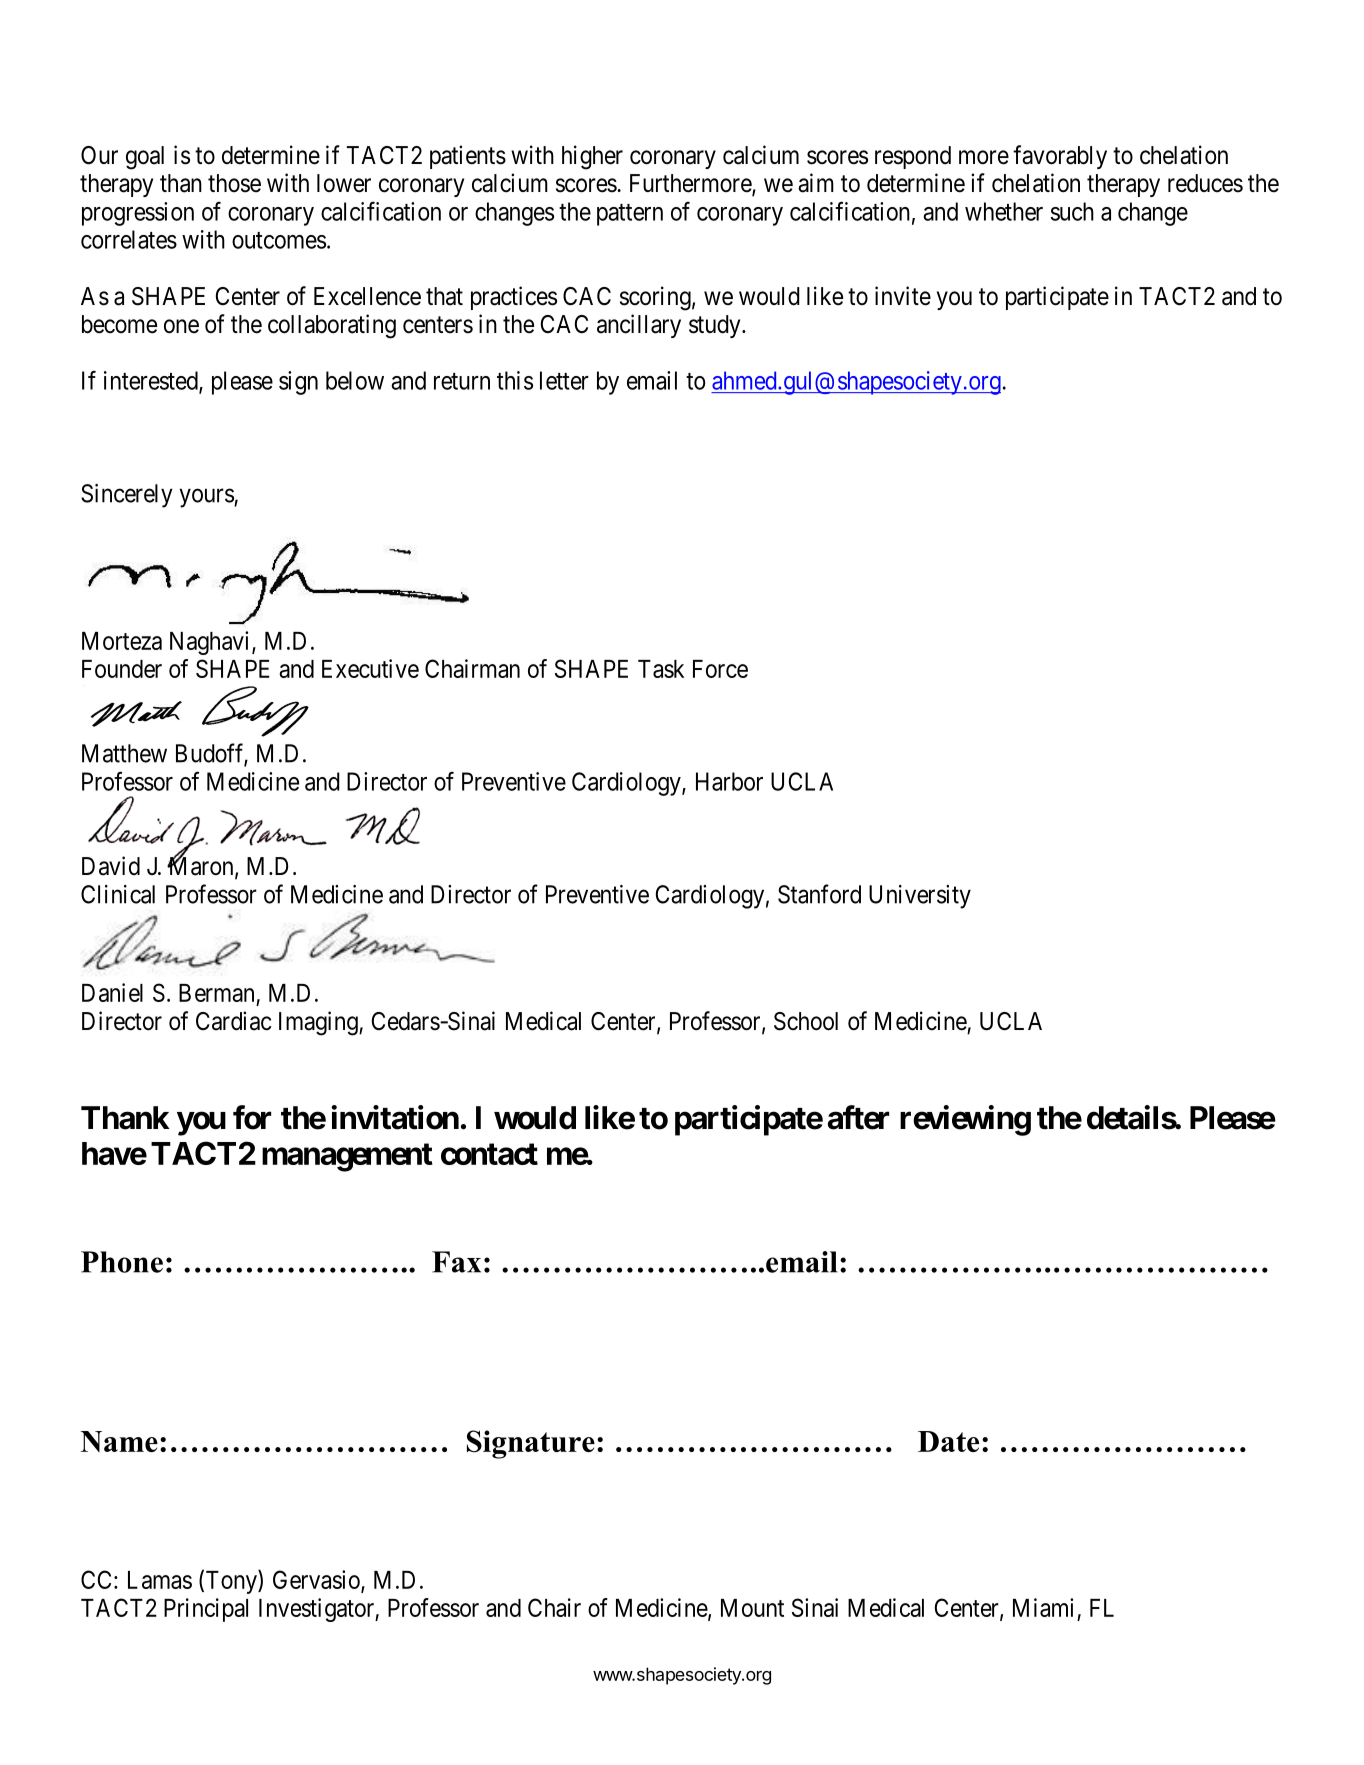 The image size is (1364, 1765). Describe the element at coordinates (1004, 211) in the screenshot. I see `whether` at that location.
